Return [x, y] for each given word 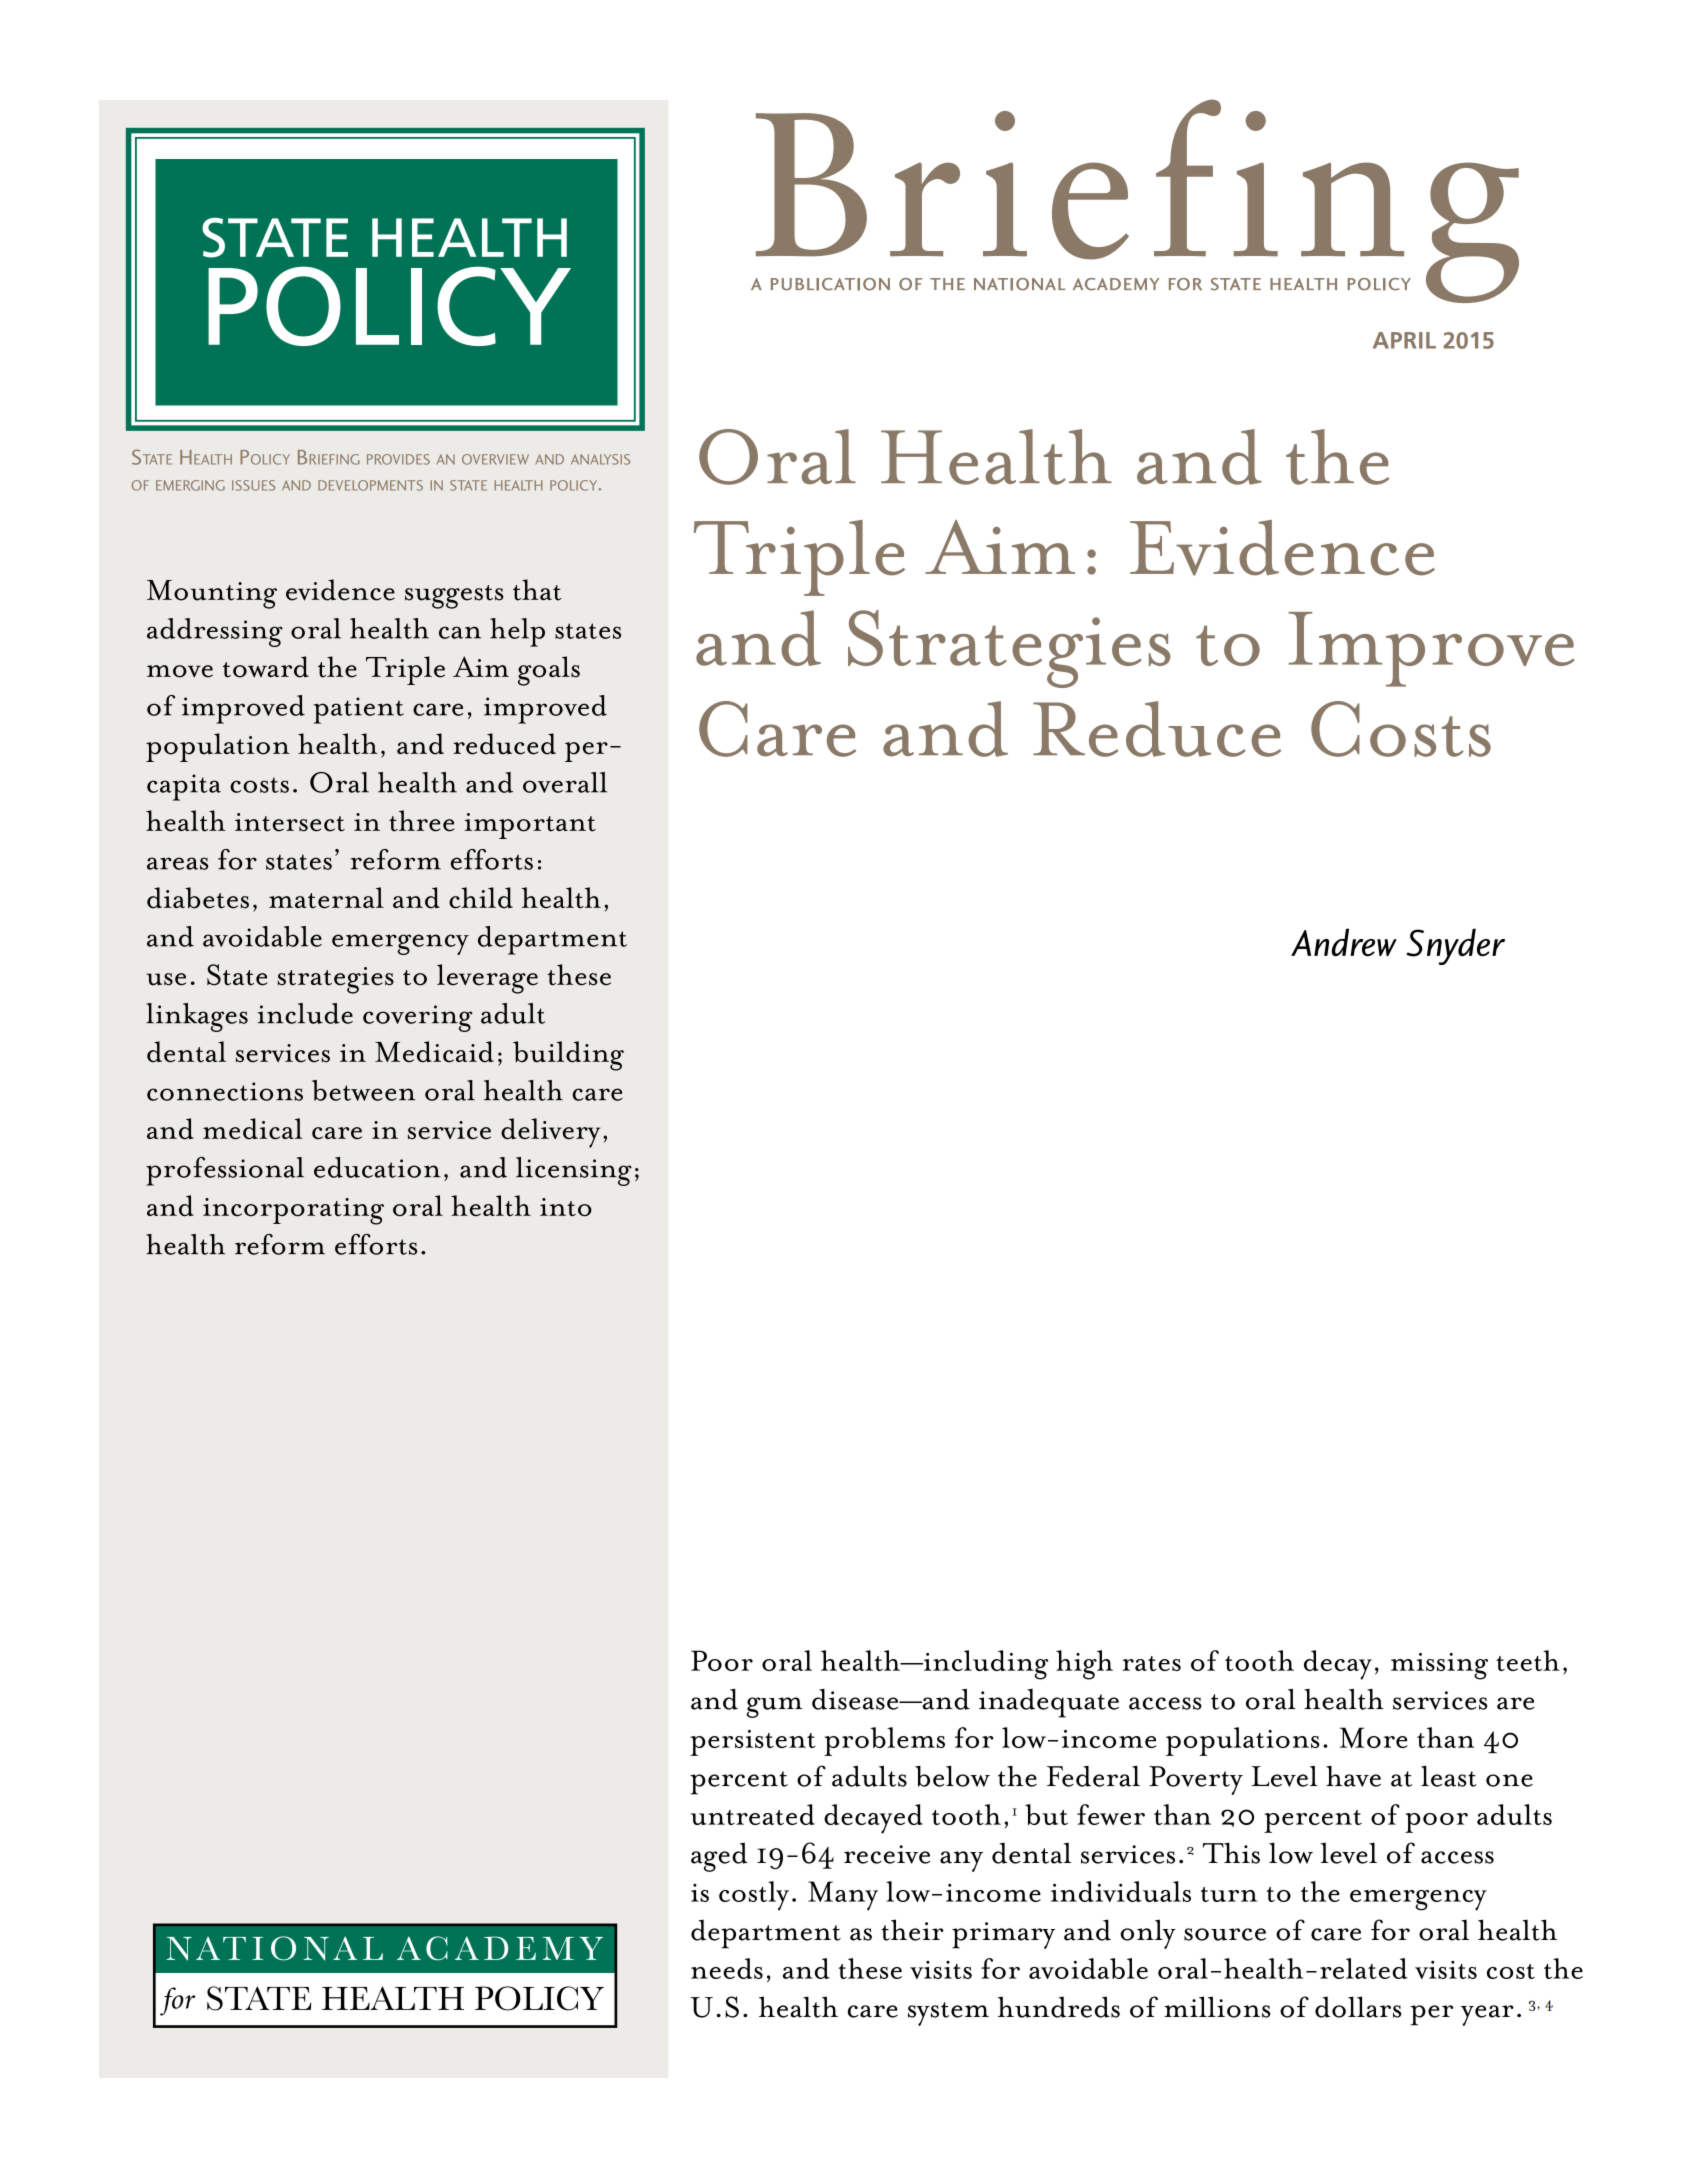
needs [727, 1968]
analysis [600, 459]
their [912, 1930]
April [1404, 340]
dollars [1358, 2007]
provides [398, 459]
